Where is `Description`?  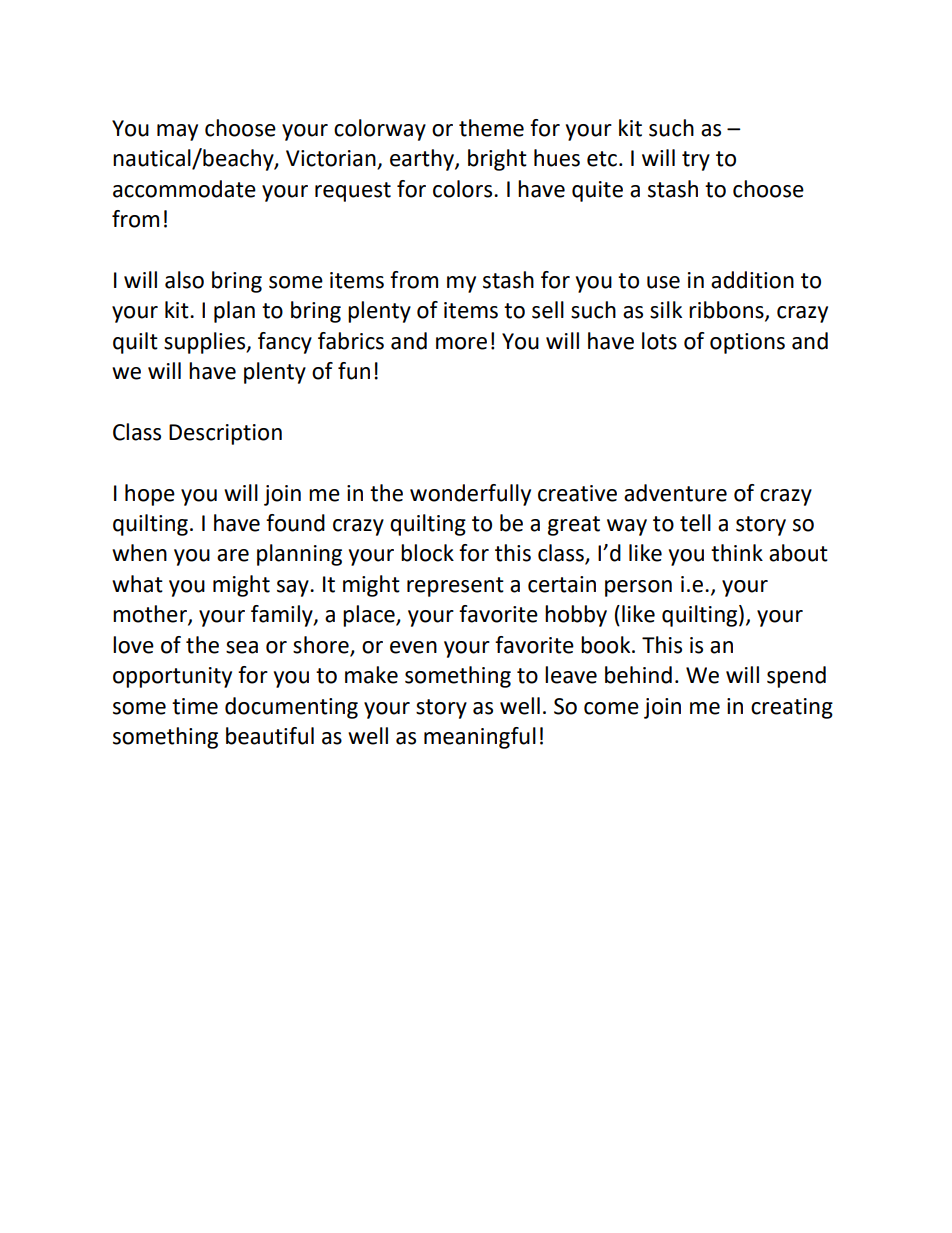 Description is located at coordinates (225, 434).
